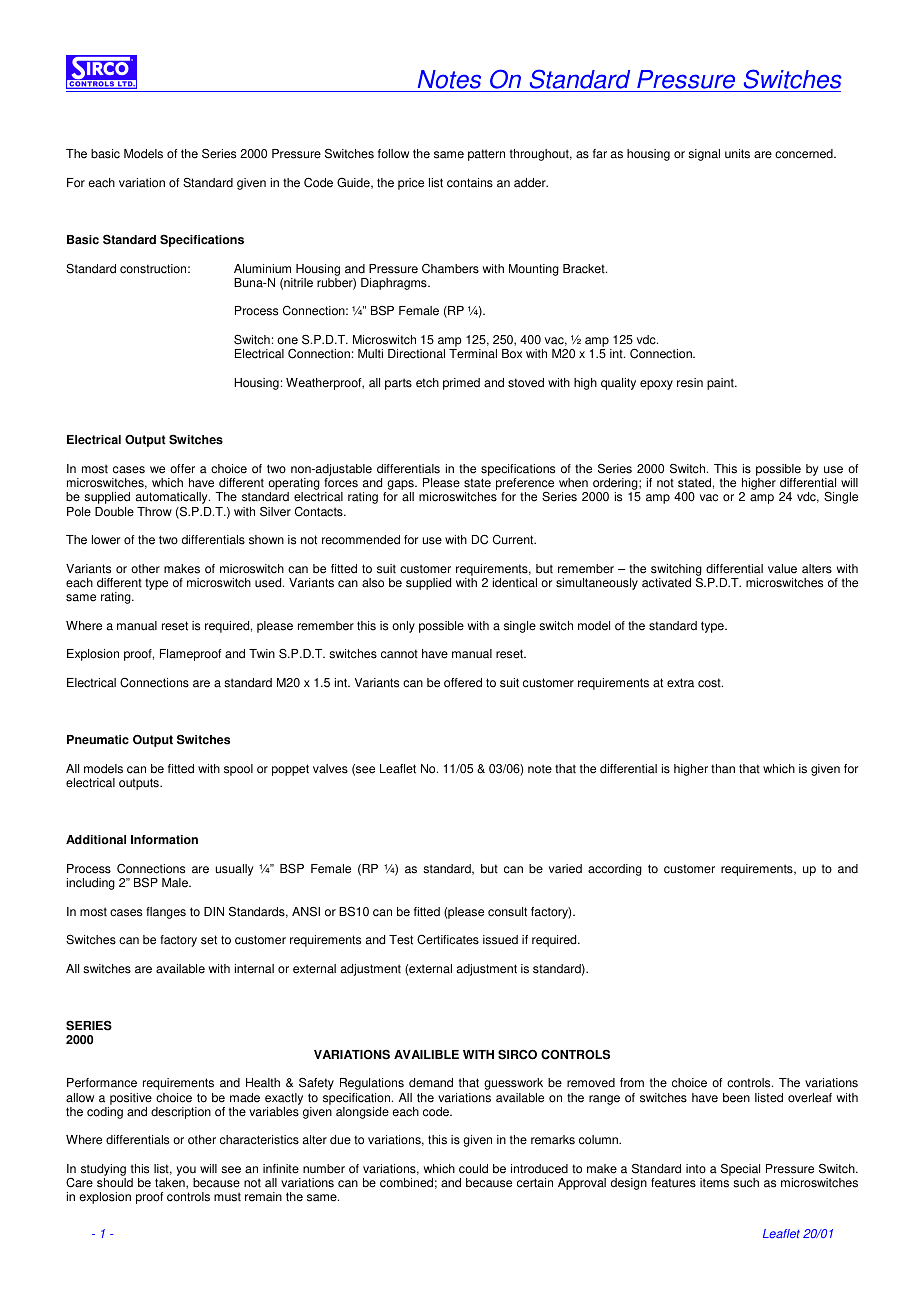  I want to click on Aluminium, so click(262, 269).
